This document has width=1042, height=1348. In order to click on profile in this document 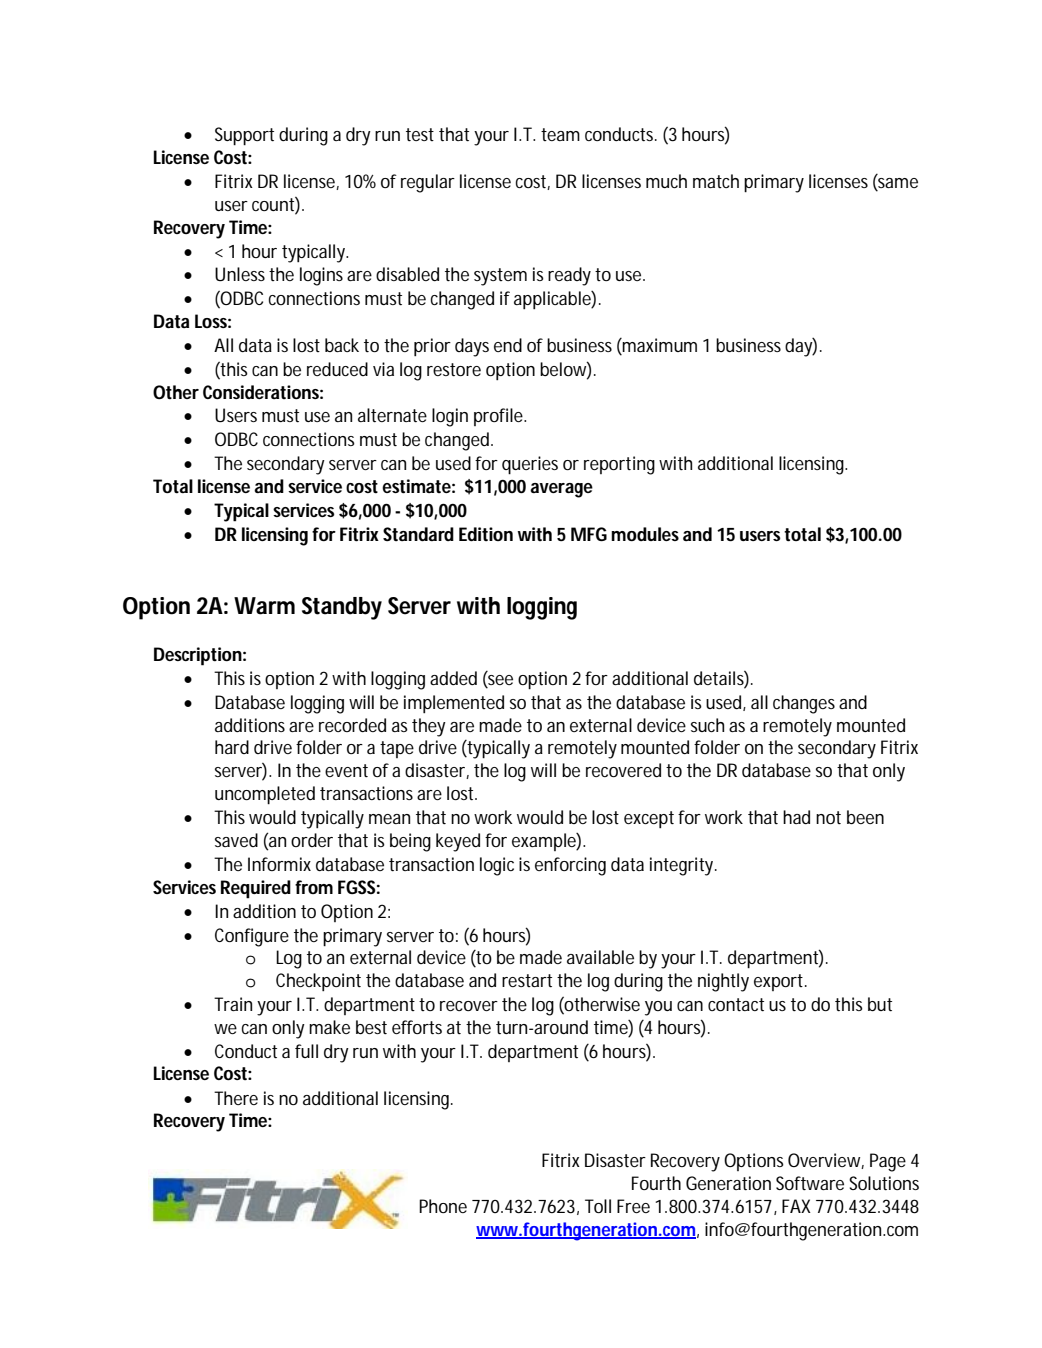, I will do `click(498, 417)`.
